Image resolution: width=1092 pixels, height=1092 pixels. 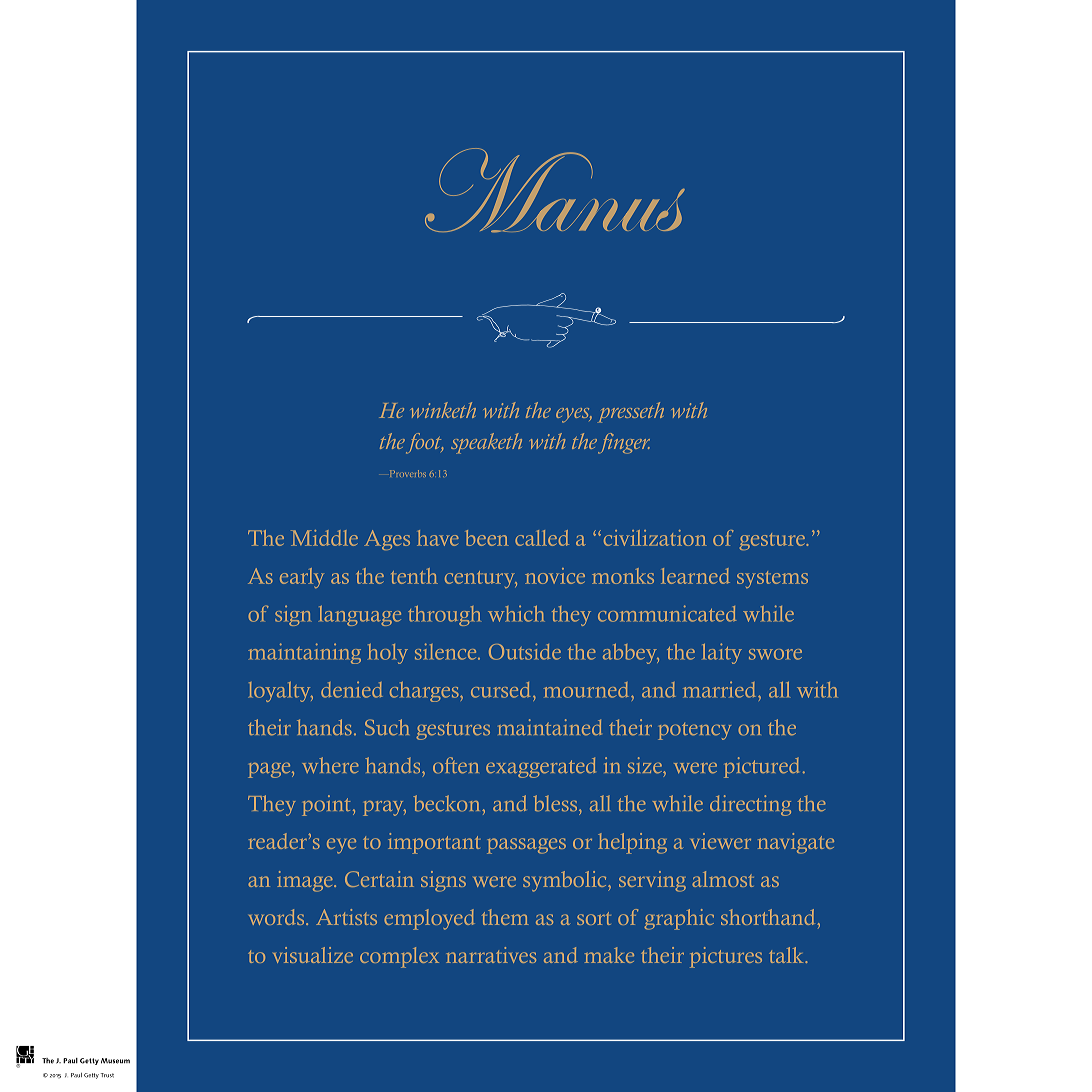 What do you see at coordinates (655, 538) in the screenshot?
I see `civilization` at bounding box center [655, 538].
